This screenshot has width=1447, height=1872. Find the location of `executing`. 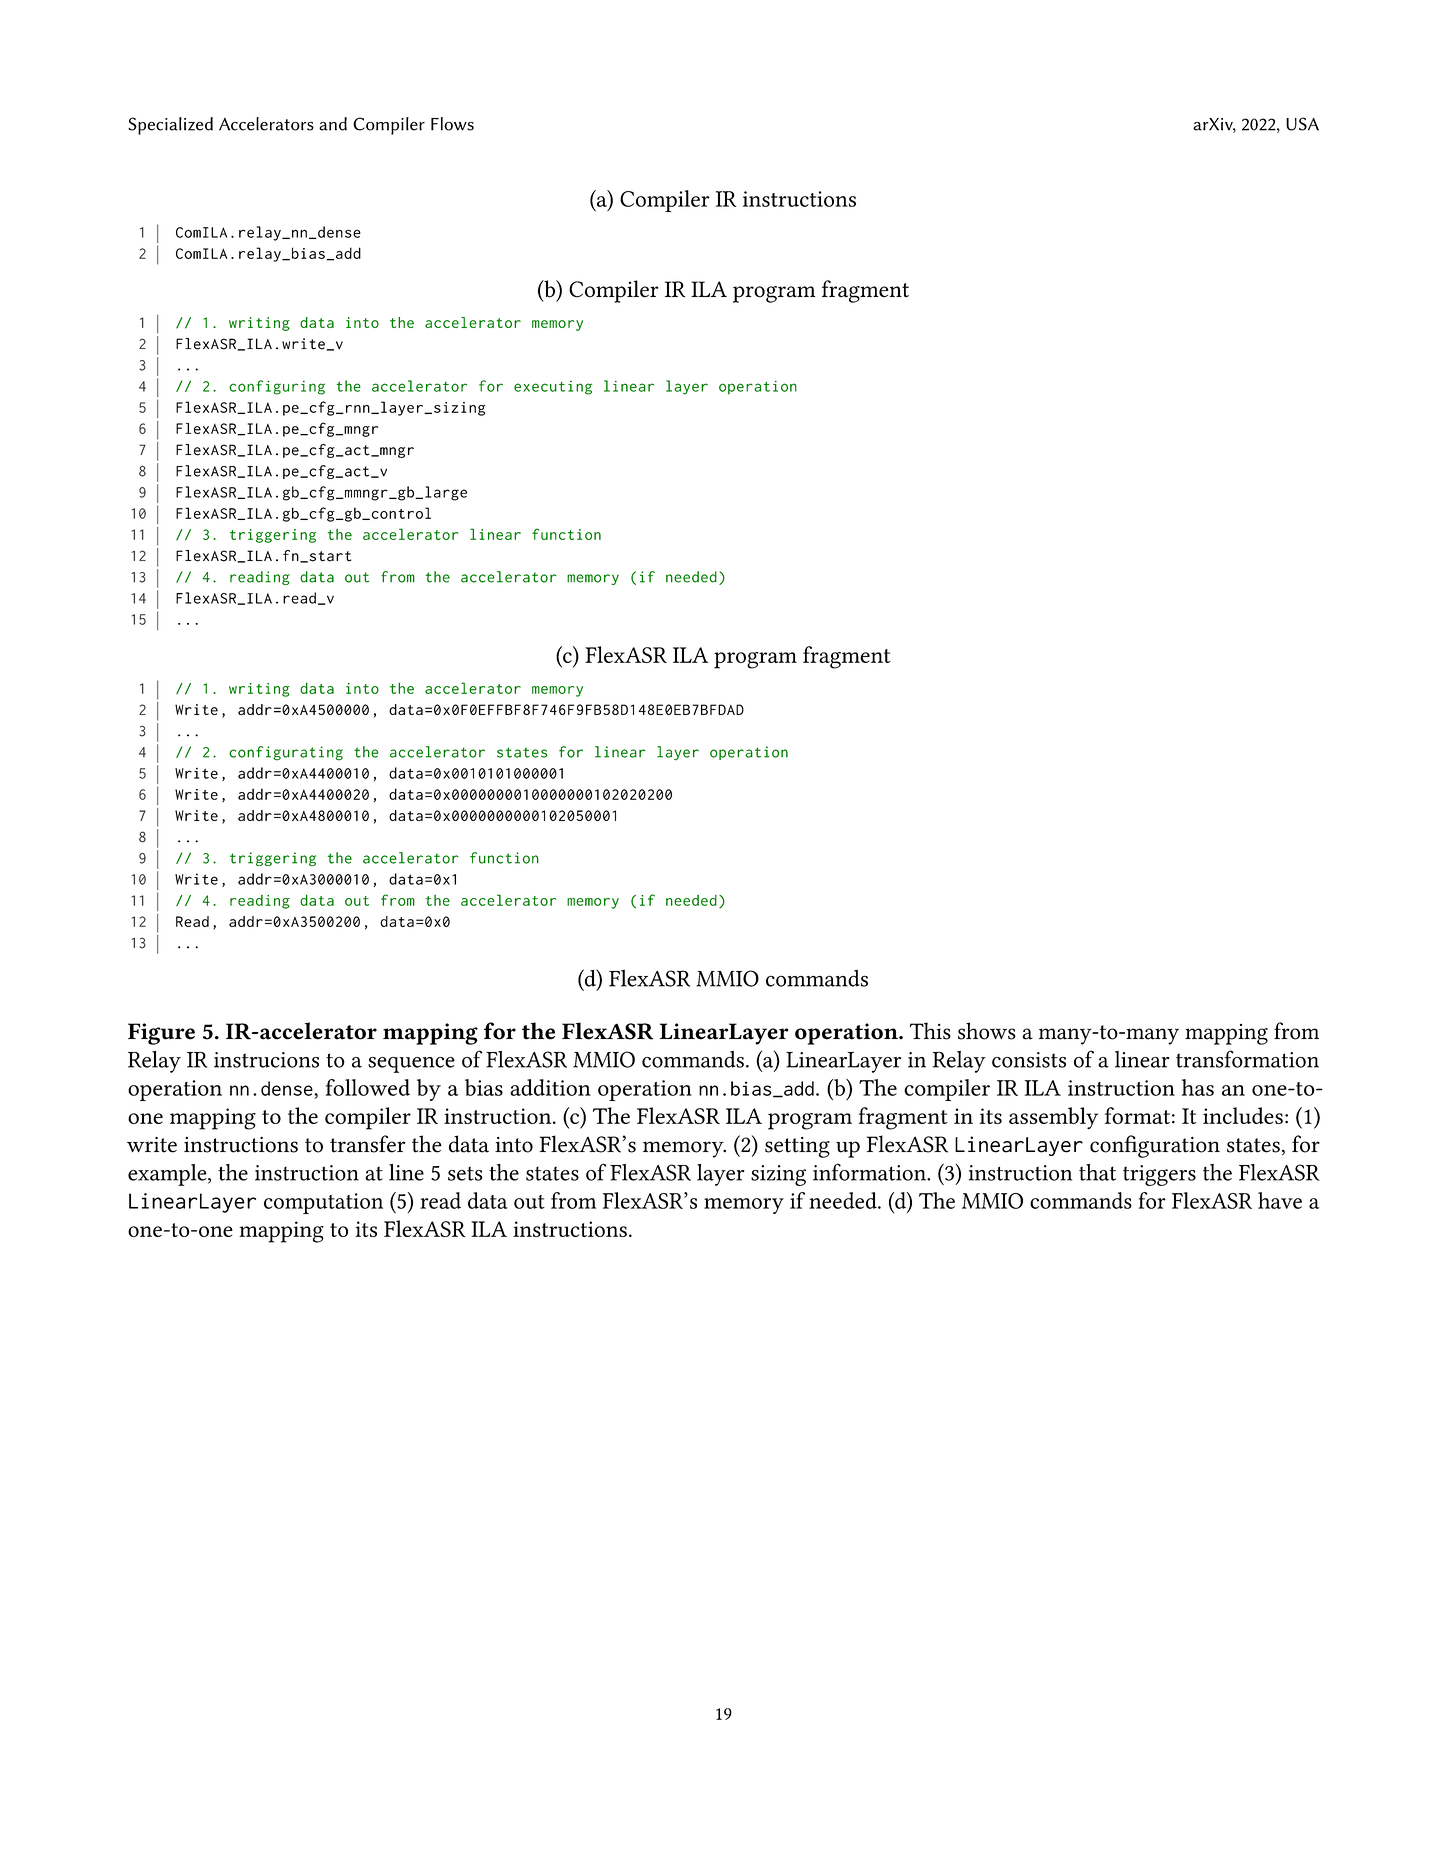

executing is located at coordinates (553, 388).
